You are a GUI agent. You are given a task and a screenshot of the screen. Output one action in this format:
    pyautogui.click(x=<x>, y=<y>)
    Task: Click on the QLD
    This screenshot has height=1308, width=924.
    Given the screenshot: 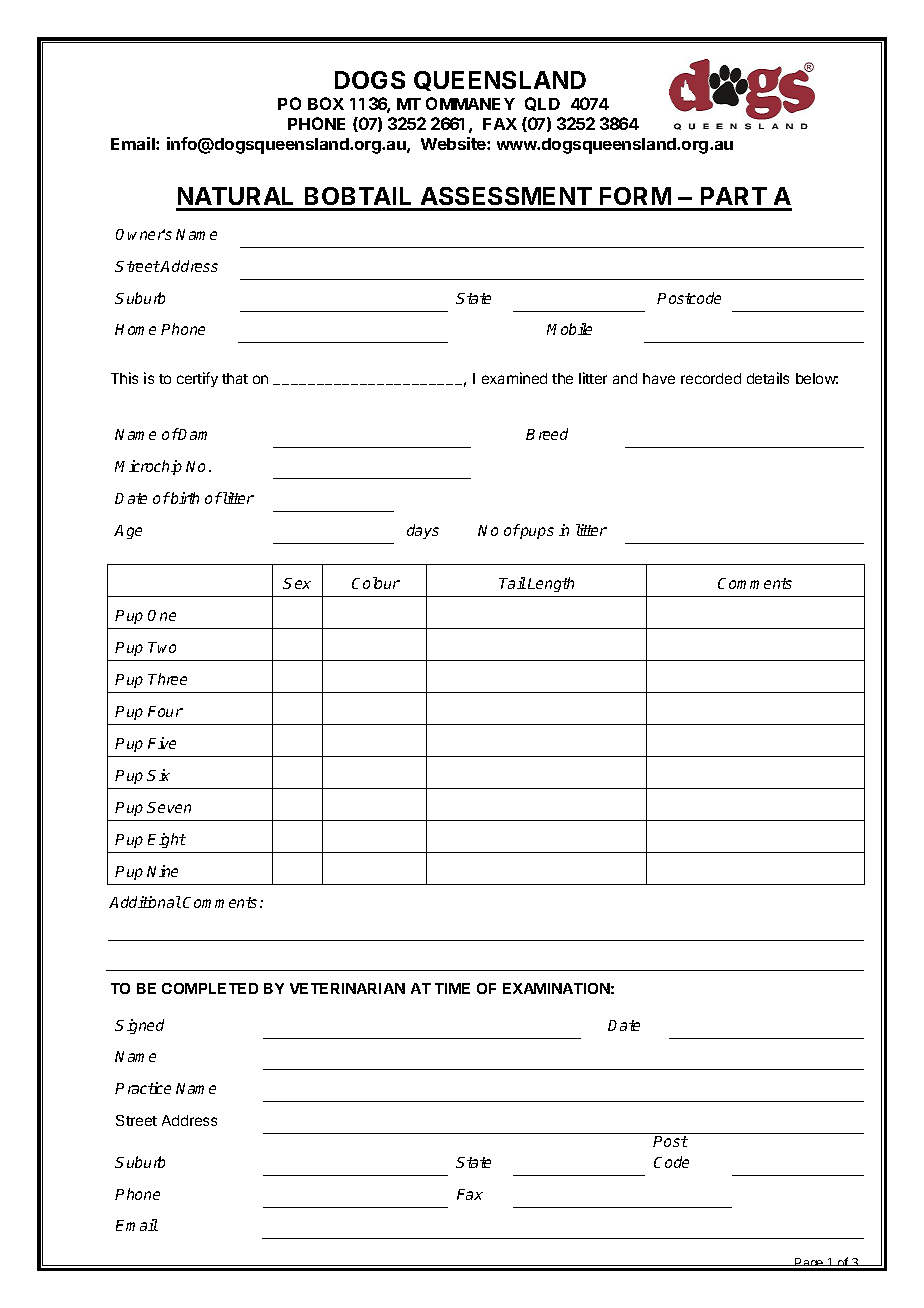 What is the action you would take?
    pyautogui.click(x=542, y=104)
